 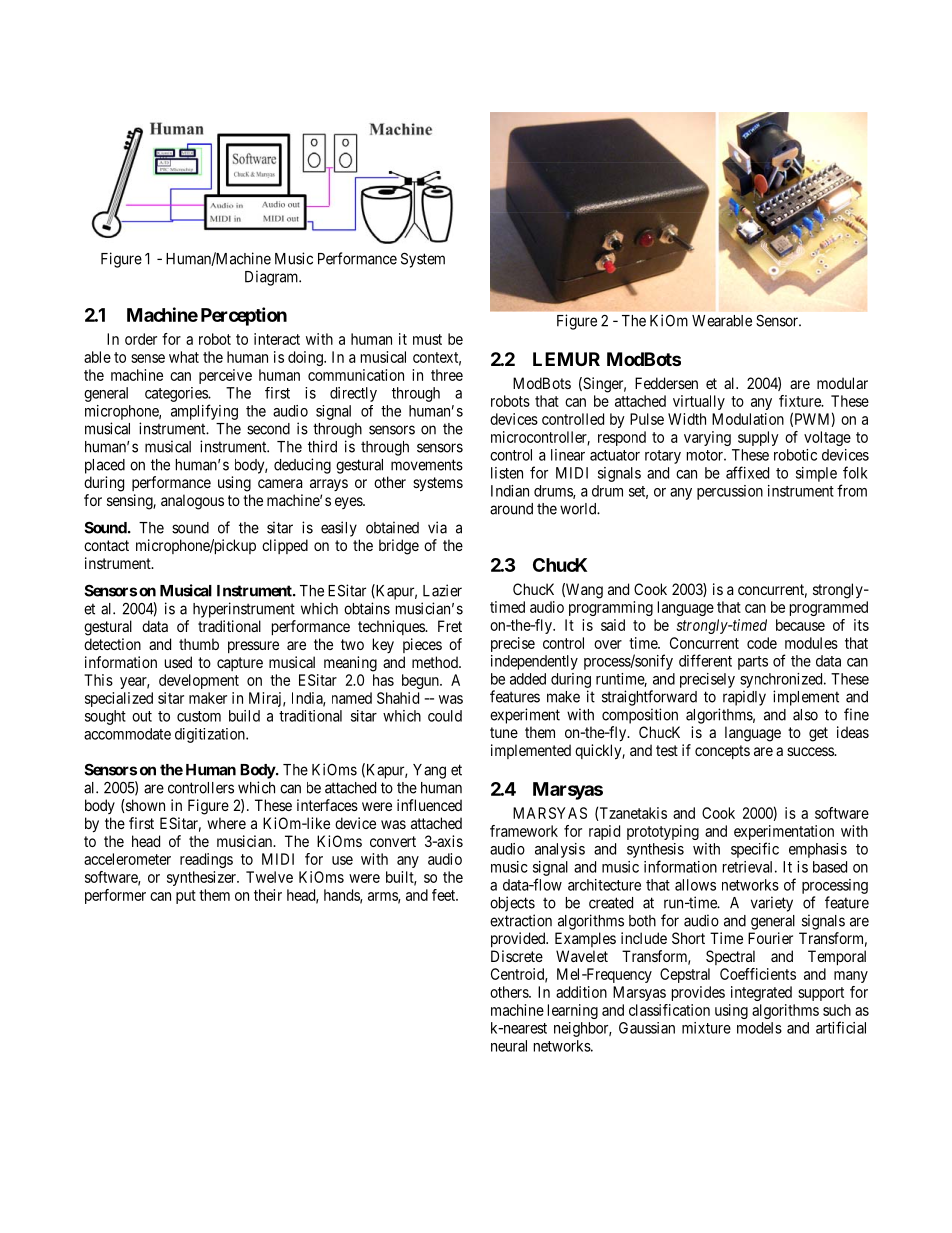 What do you see at coordinates (211, 735) in the page?
I see `digitization` at bounding box center [211, 735].
